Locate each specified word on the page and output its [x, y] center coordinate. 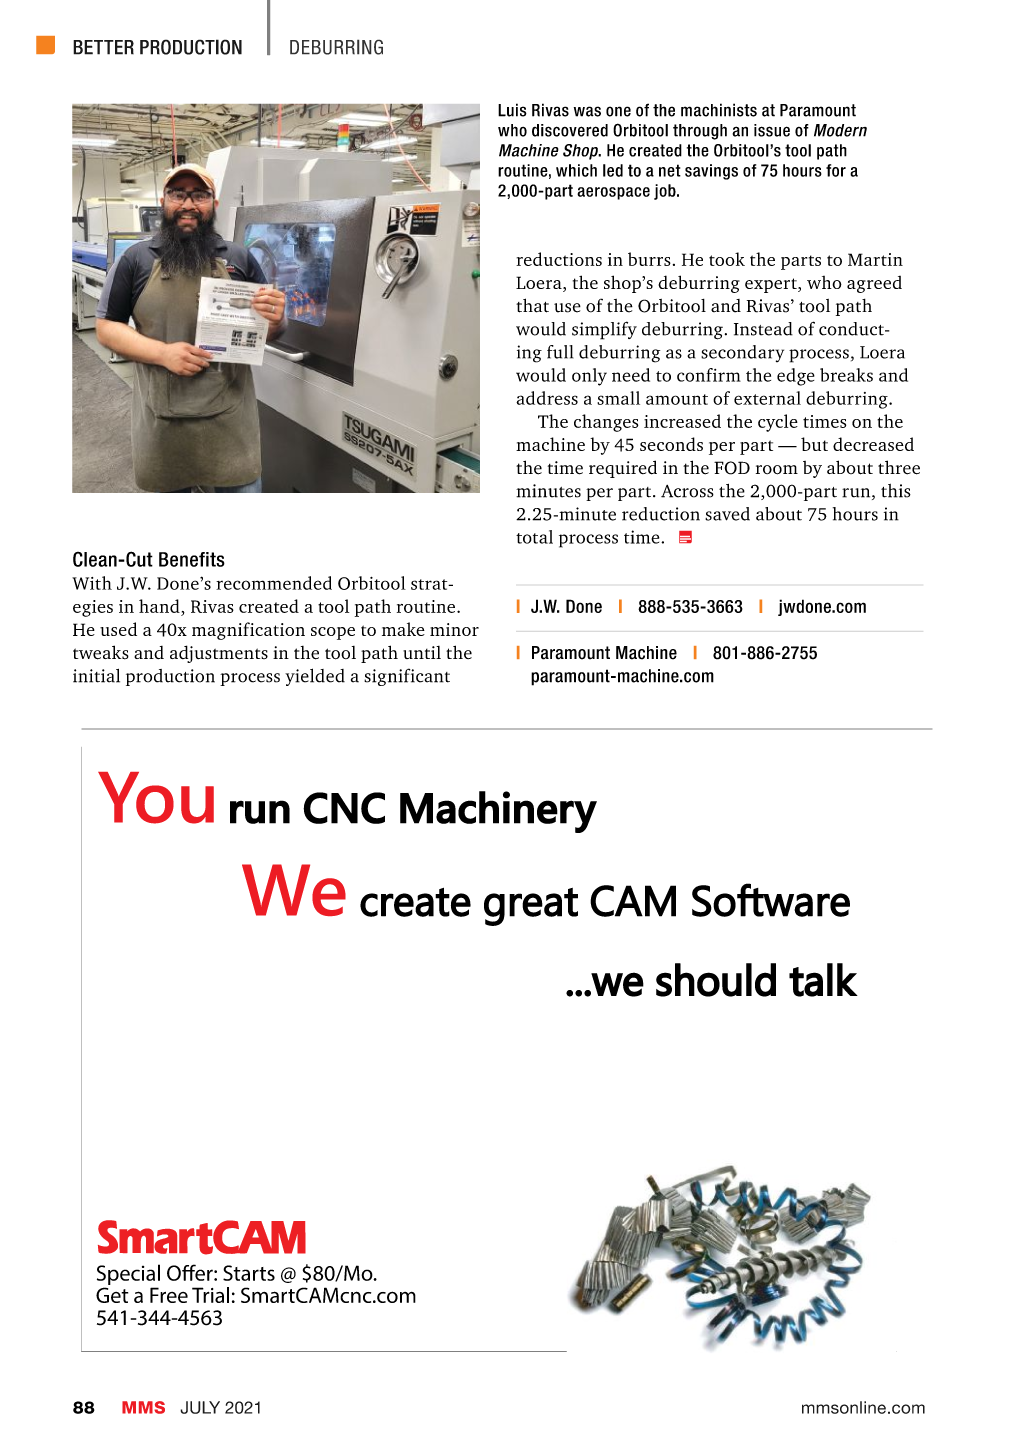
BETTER [103, 47]
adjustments [219, 654]
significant [407, 677]
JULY [200, 1407]
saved [727, 514]
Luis [512, 110]
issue [772, 130]
